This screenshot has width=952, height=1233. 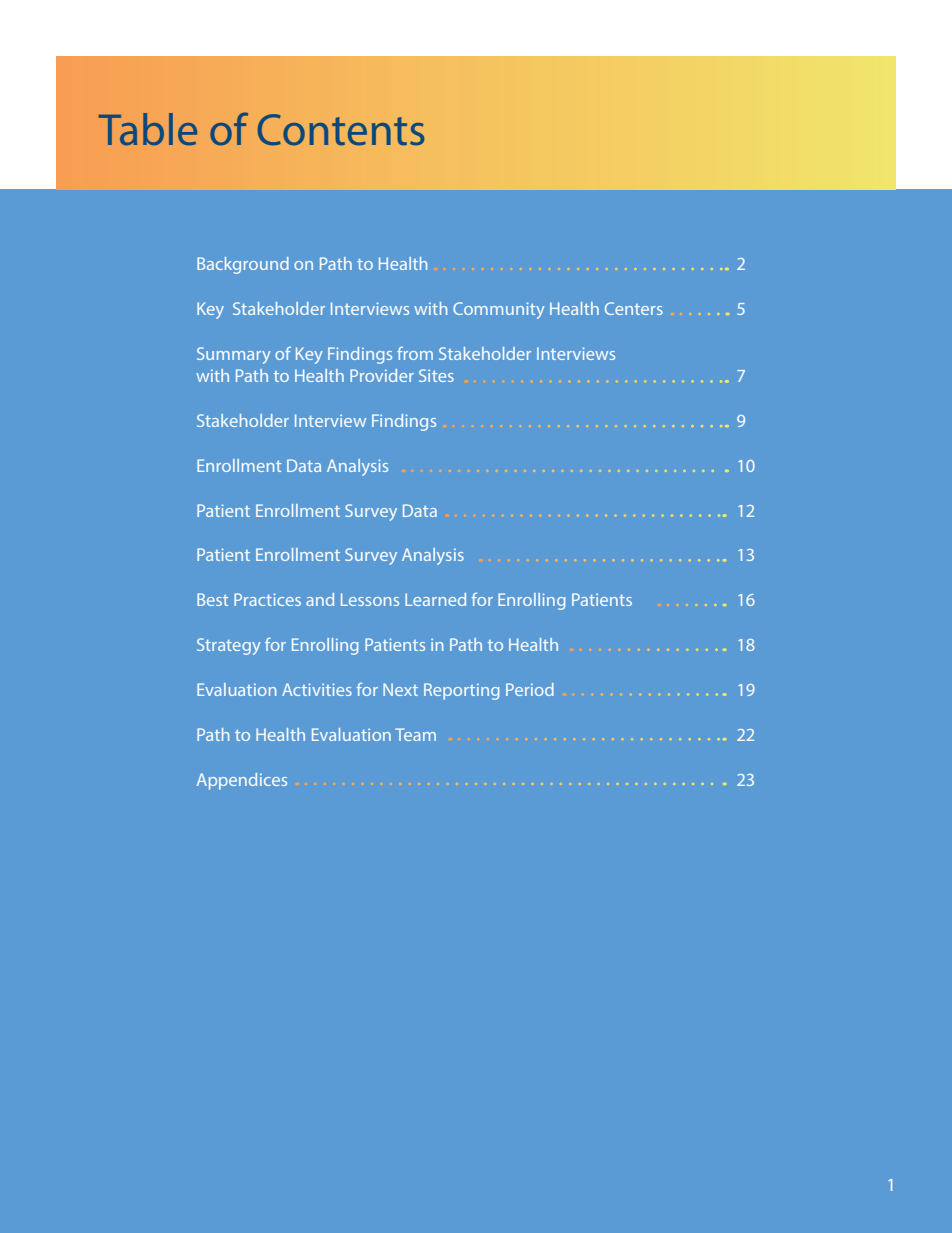 What do you see at coordinates (436, 375) in the screenshot?
I see `Sites` at bounding box center [436, 375].
